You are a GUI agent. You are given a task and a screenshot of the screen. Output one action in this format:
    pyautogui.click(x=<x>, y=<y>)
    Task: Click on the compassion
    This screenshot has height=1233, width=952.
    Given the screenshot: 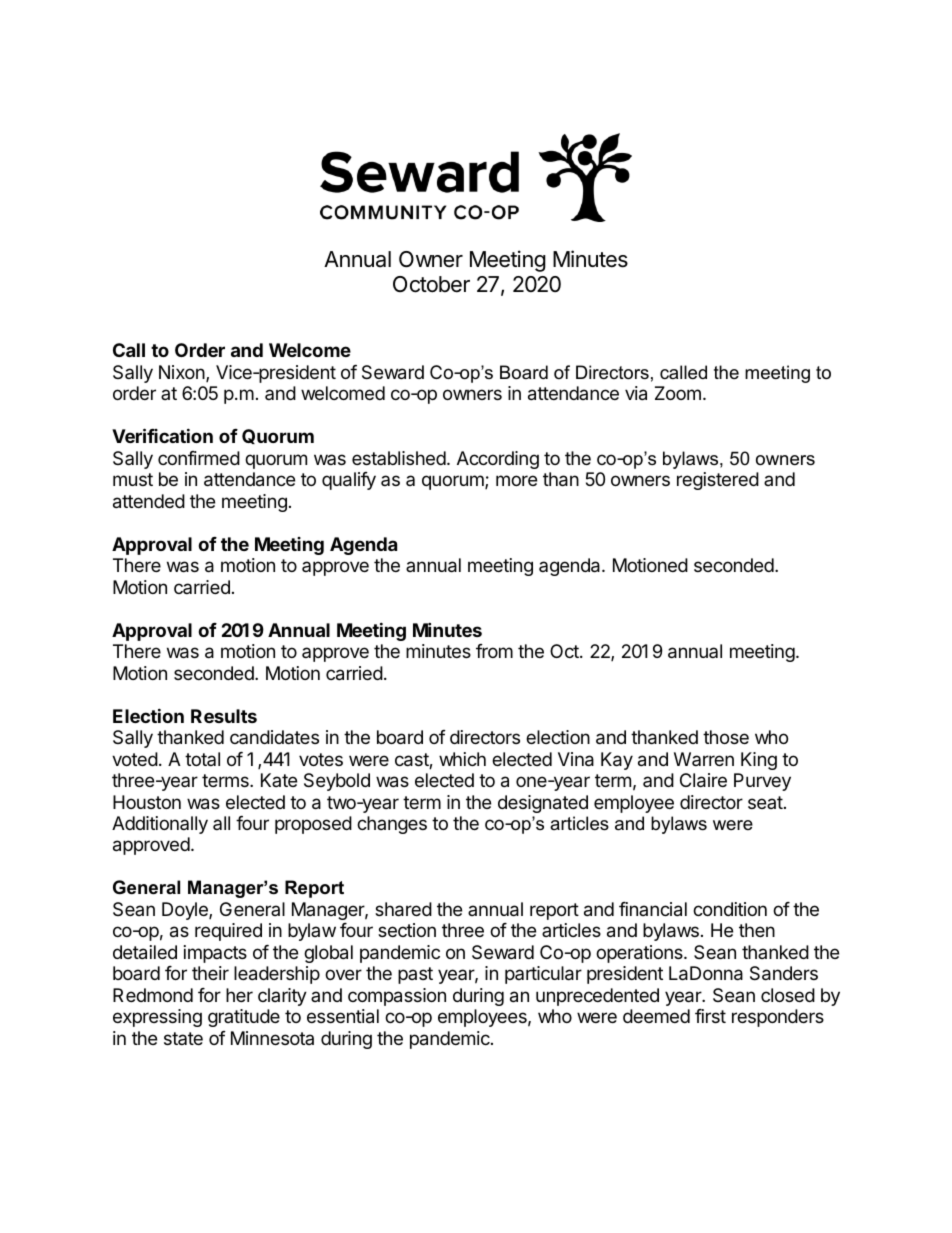 What is the action you would take?
    pyautogui.click(x=397, y=997)
